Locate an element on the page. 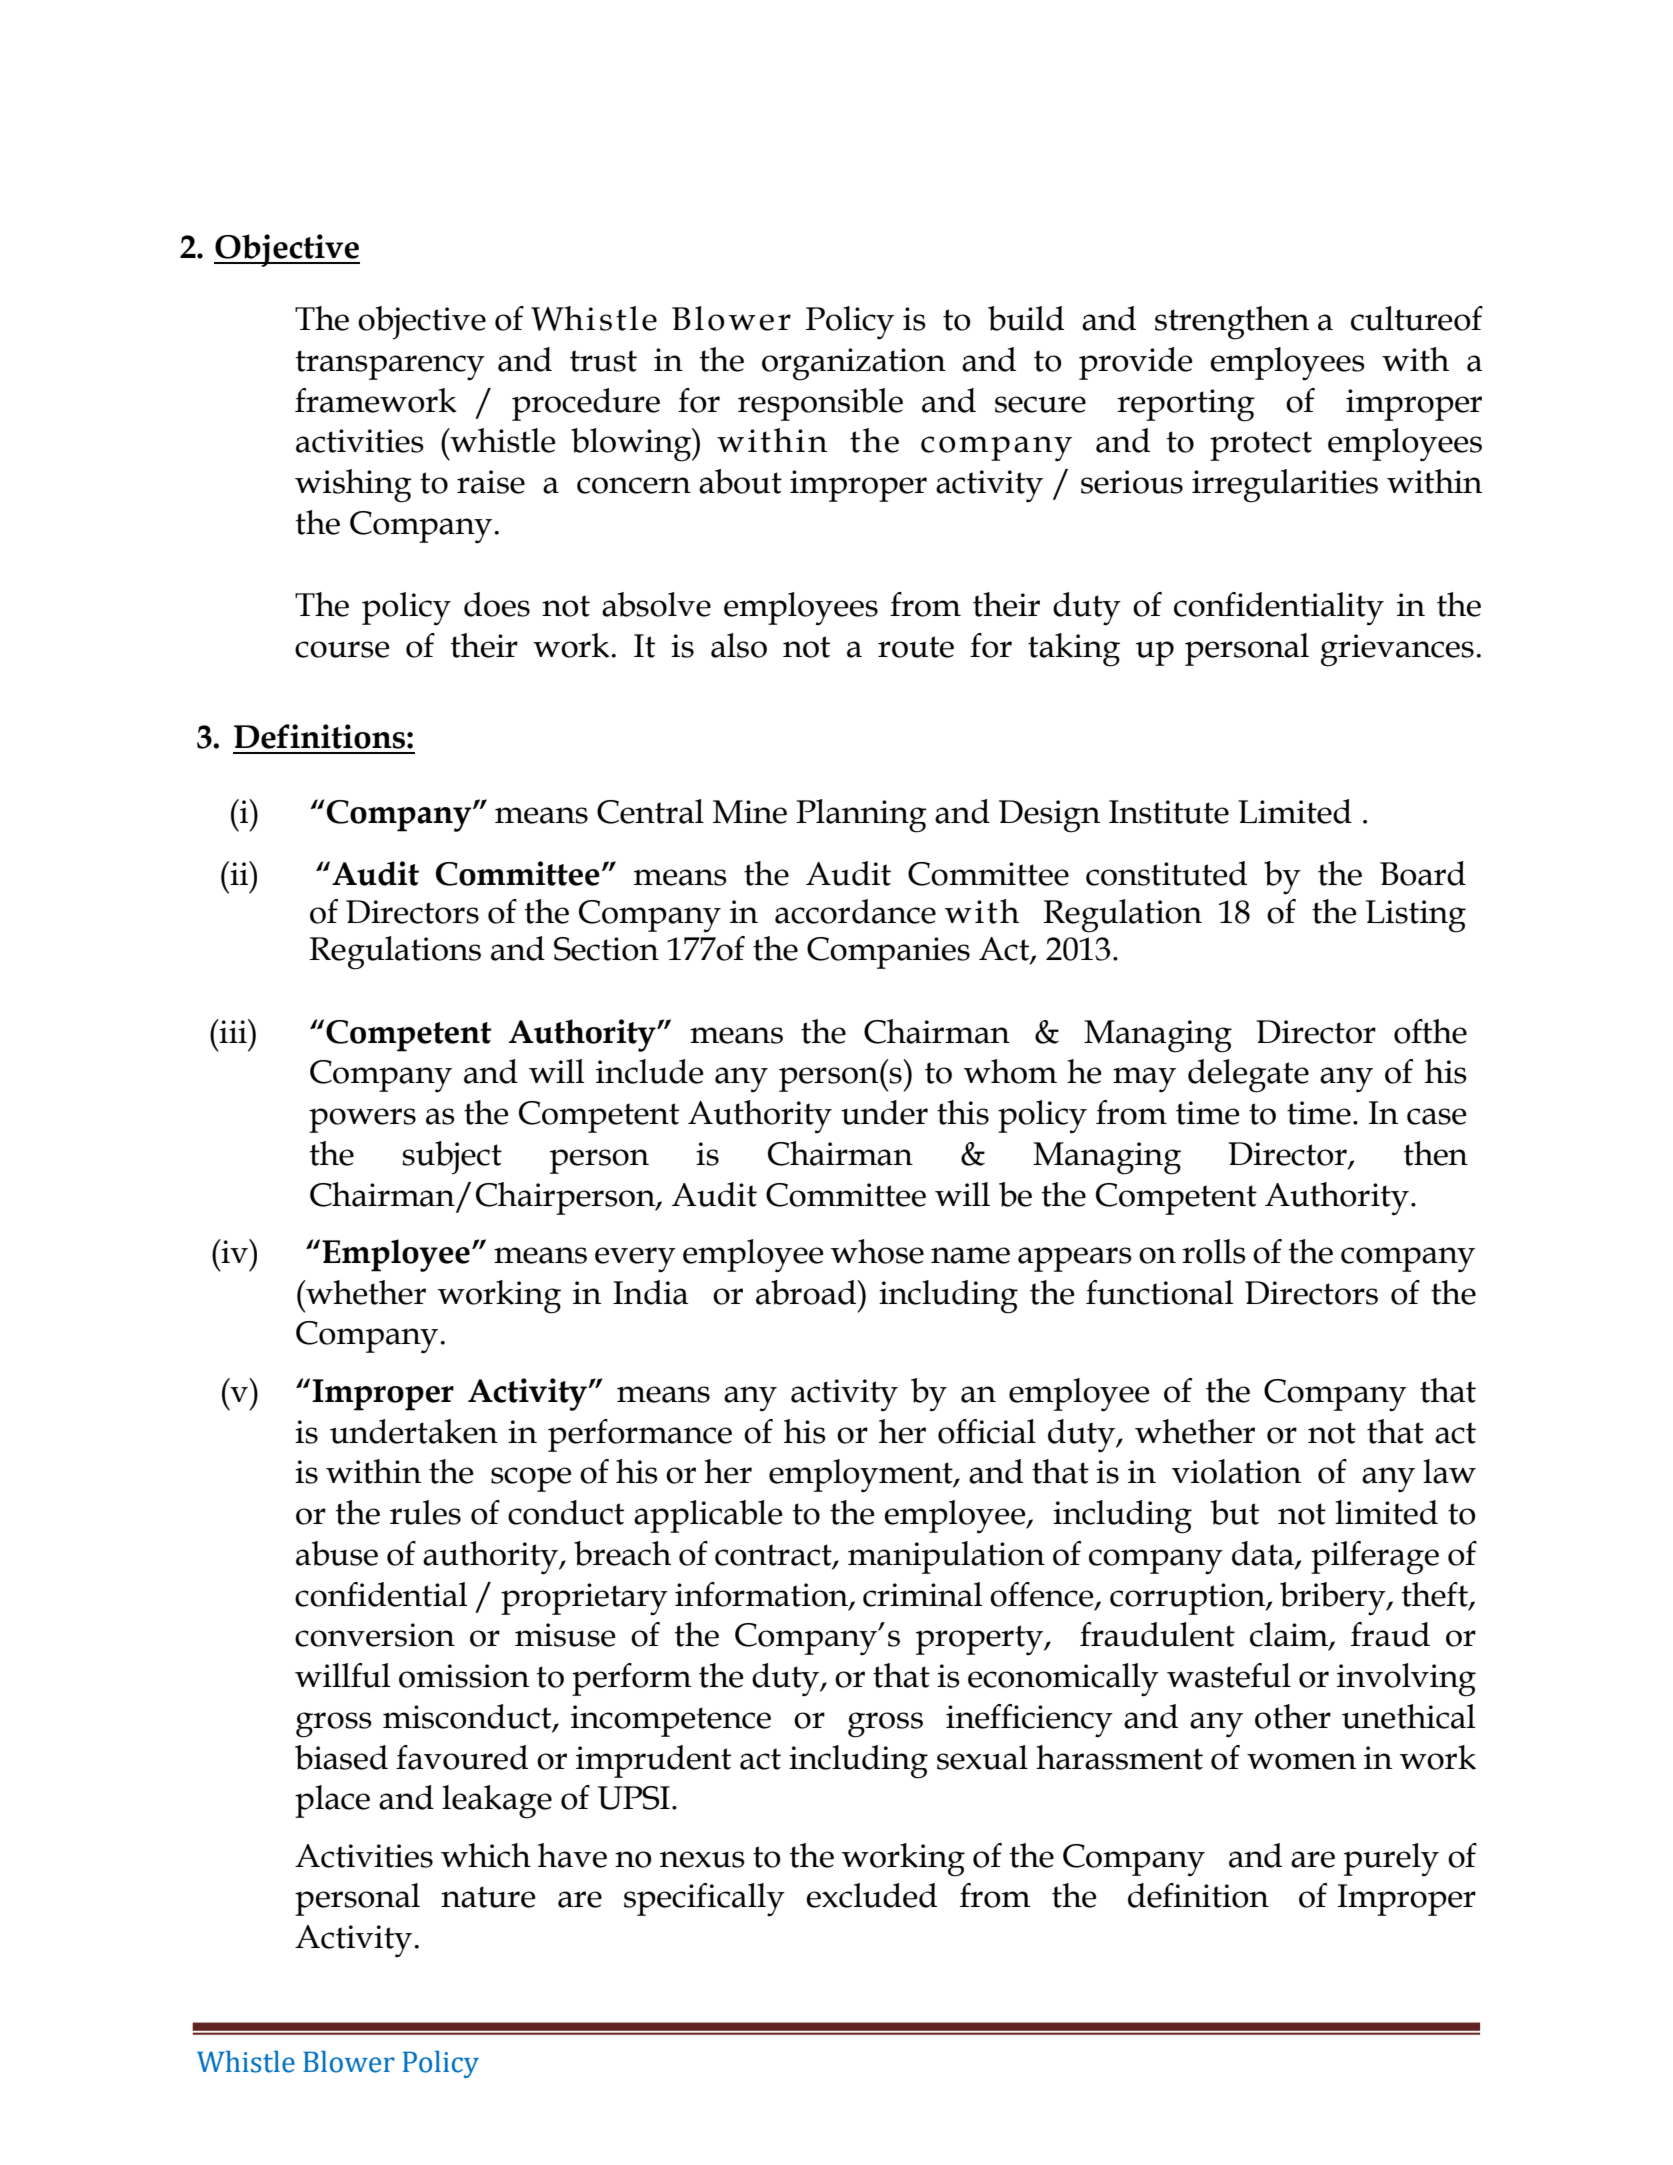 The height and width of the page is (2165, 1673). transparency is located at coordinates (390, 365).
